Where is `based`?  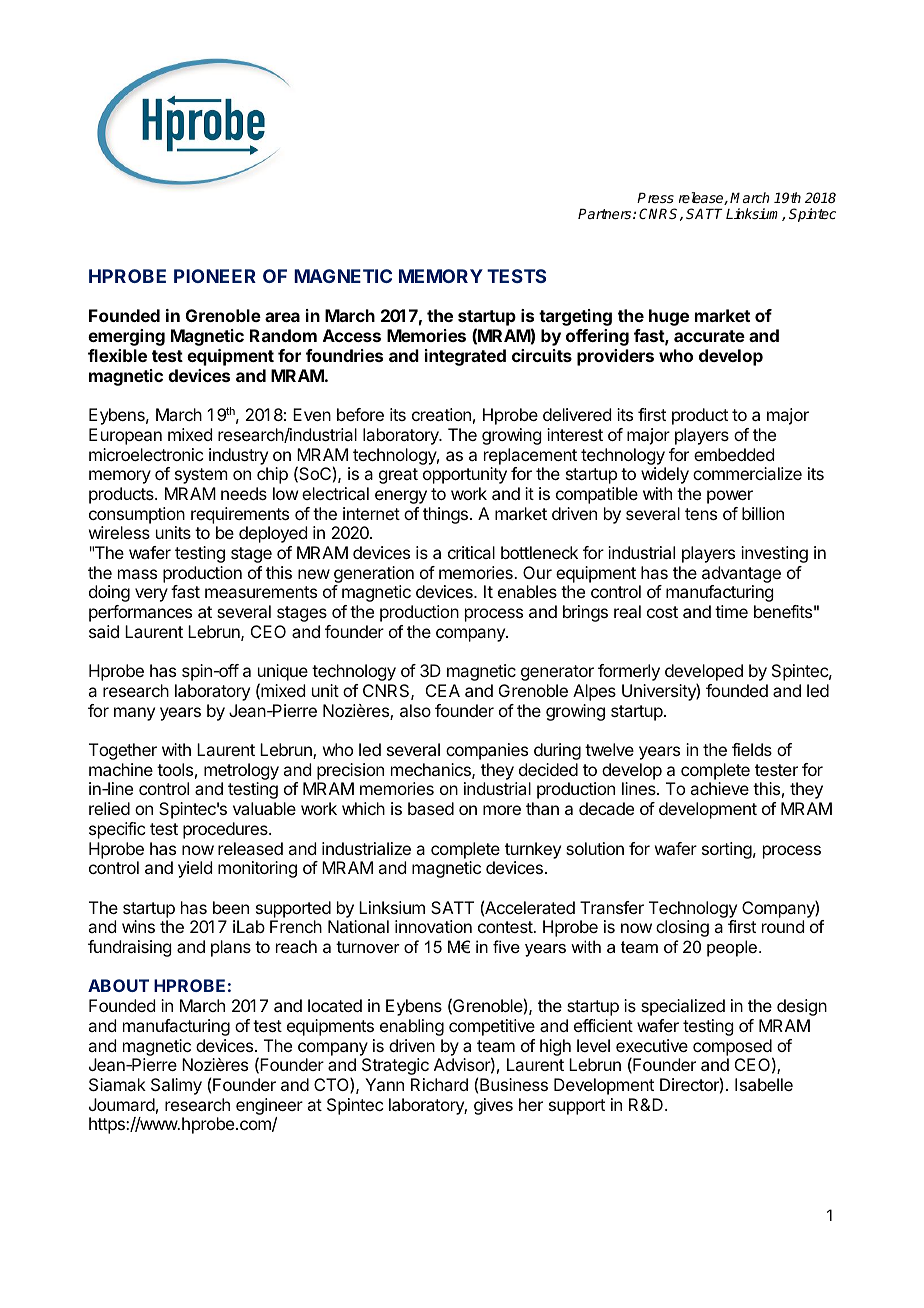 based is located at coordinates (431, 808).
